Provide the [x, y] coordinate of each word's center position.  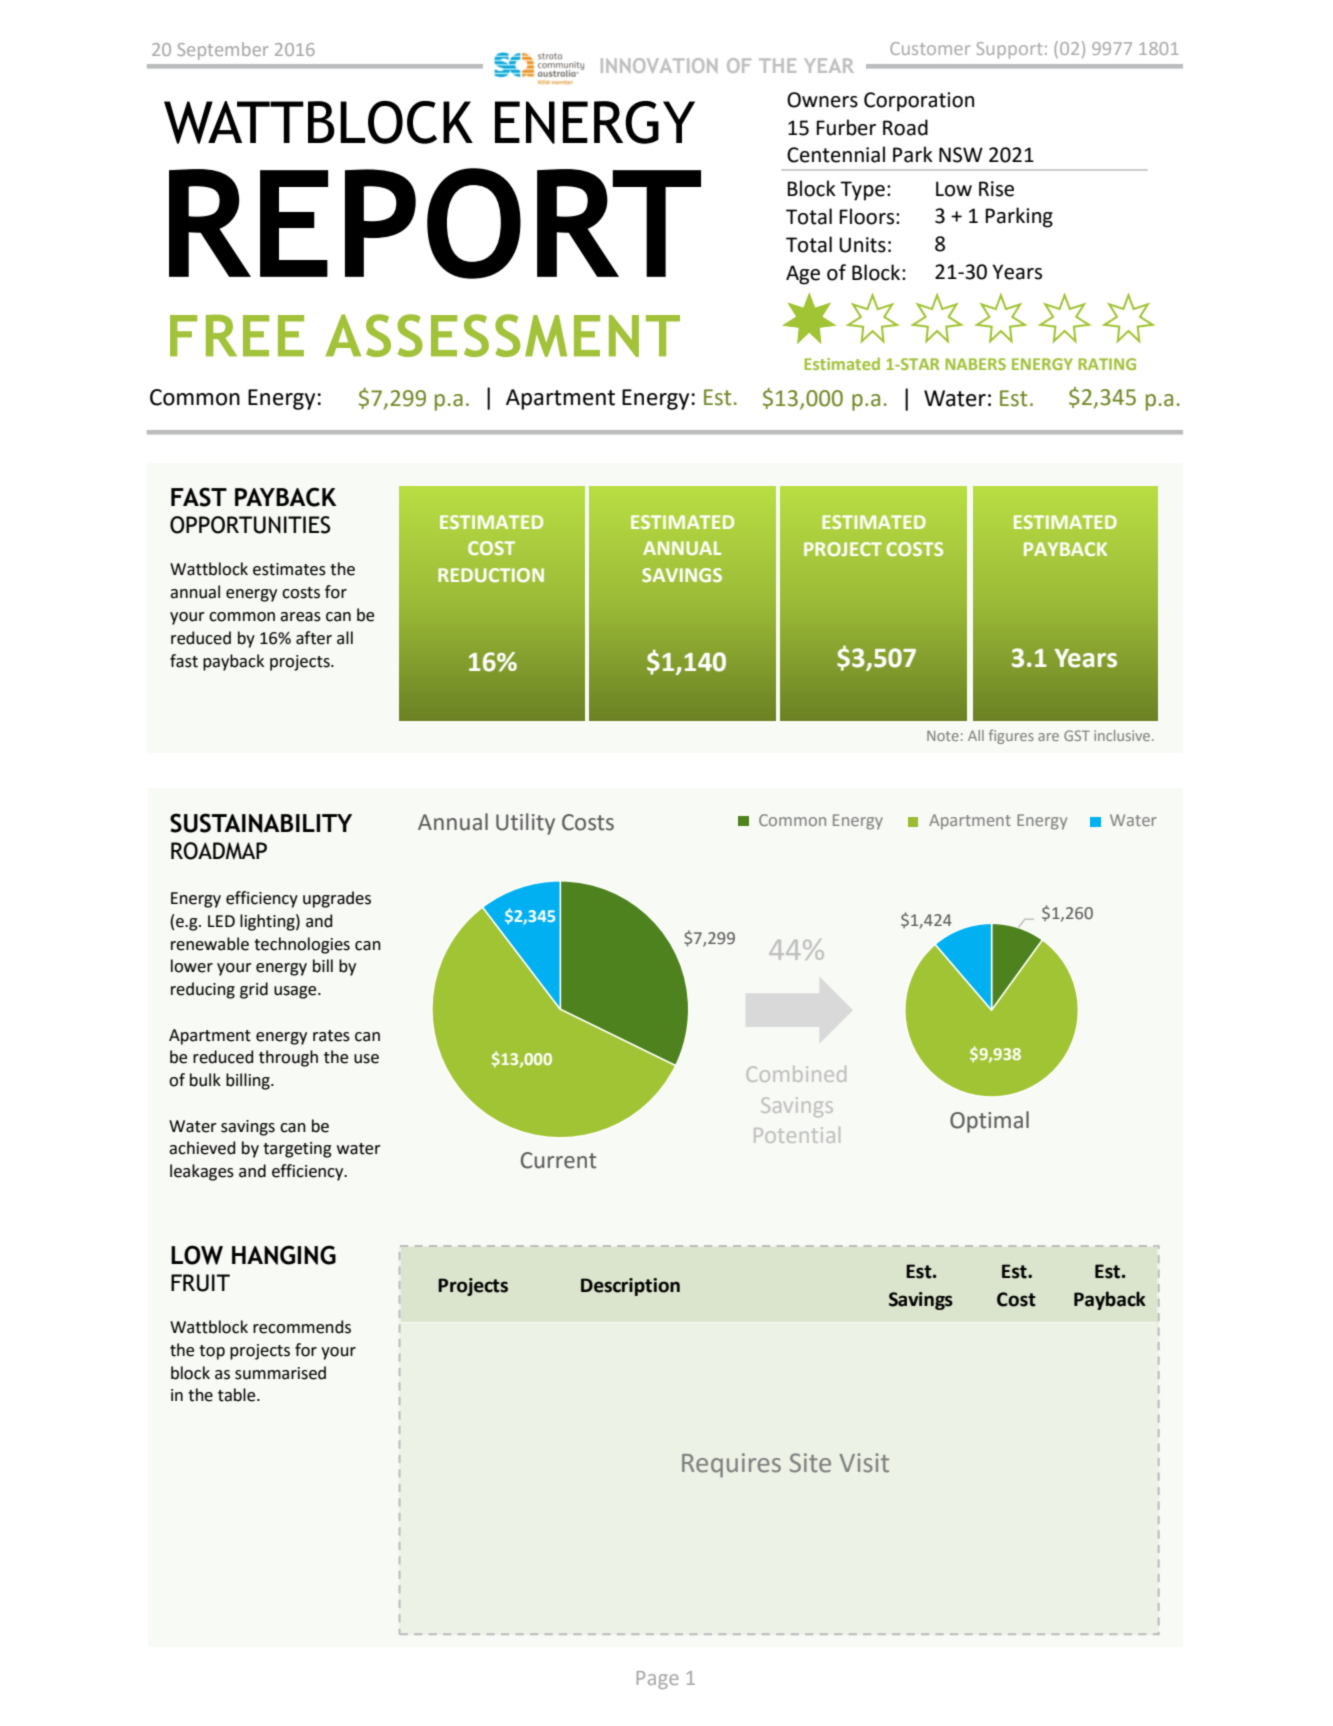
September [222, 51]
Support [1009, 50]
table [238, 1395]
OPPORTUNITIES [250, 525]
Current [558, 1160]
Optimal [989, 1122]
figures [1011, 736]
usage [296, 992]
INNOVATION [659, 65]
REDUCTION [491, 575]
